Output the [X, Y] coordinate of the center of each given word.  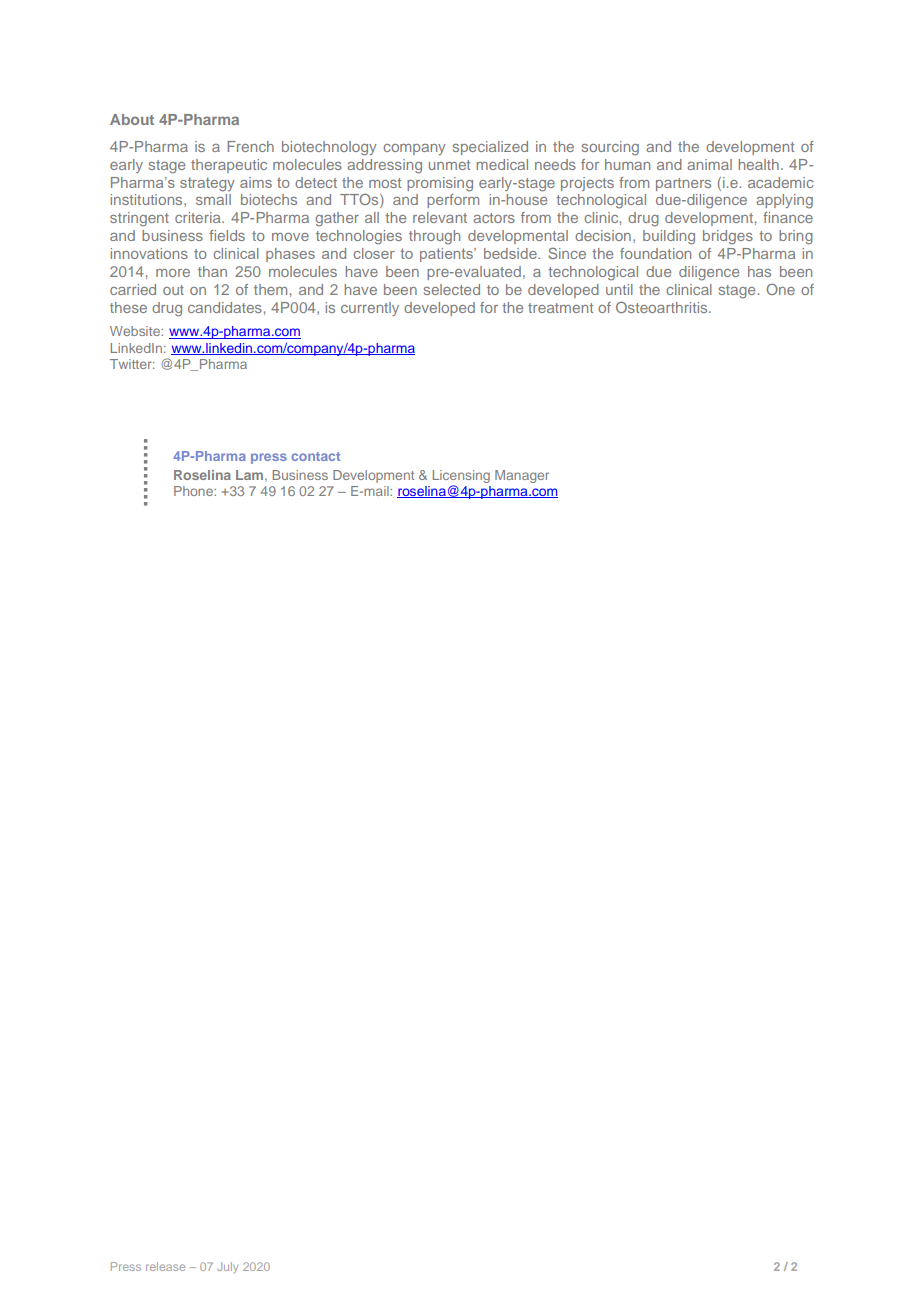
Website [136, 331]
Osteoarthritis [663, 307]
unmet [449, 165]
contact [316, 456]
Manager [522, 476]
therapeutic [229, 166]
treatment [560, 308]
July [227, 1267]
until [619, 289]
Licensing [461, 476]
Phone [194, 491]
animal [709, 164]
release [165, 1266]
